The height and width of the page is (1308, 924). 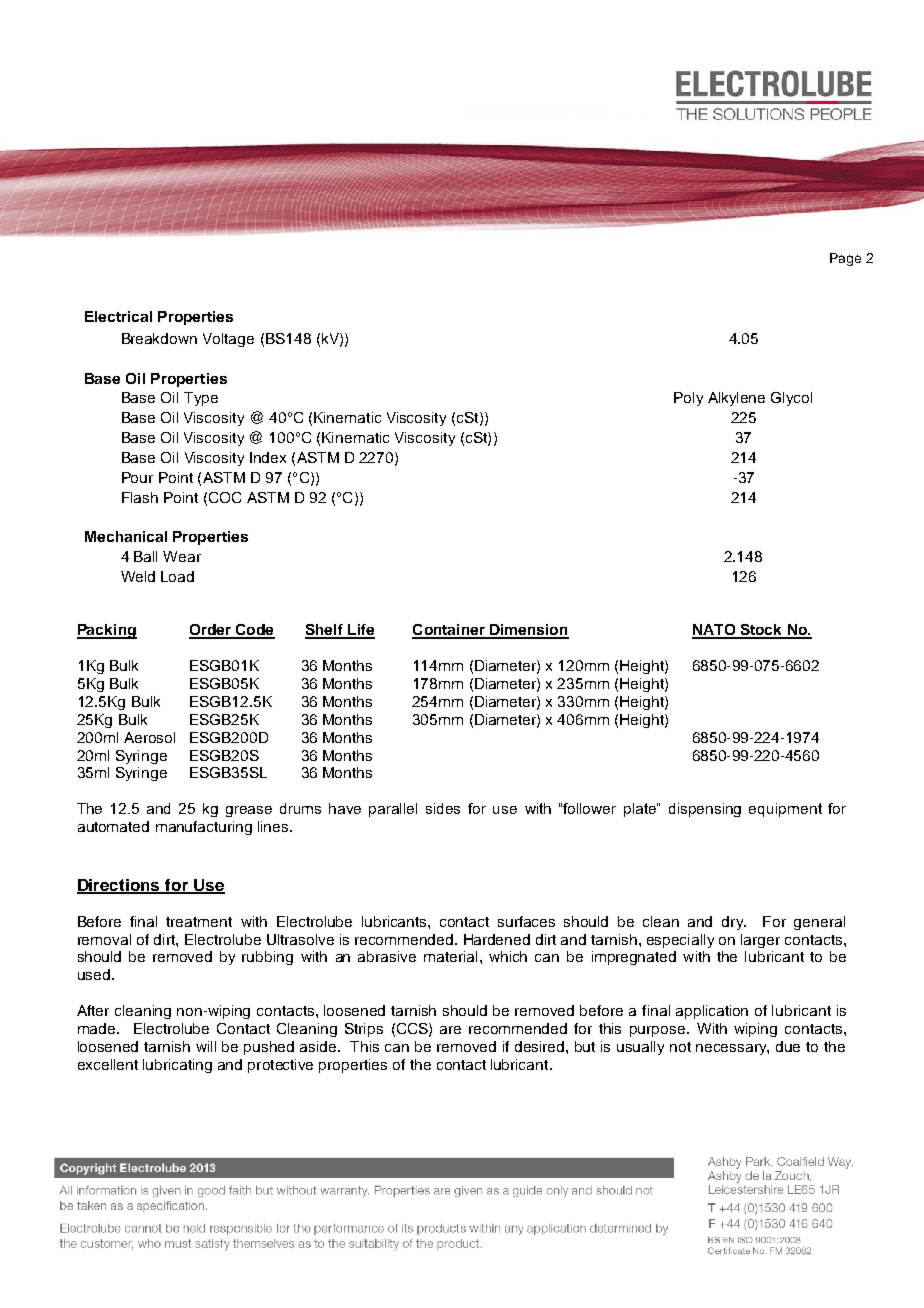 I want to click on are, so click(x=450, y=1030).
